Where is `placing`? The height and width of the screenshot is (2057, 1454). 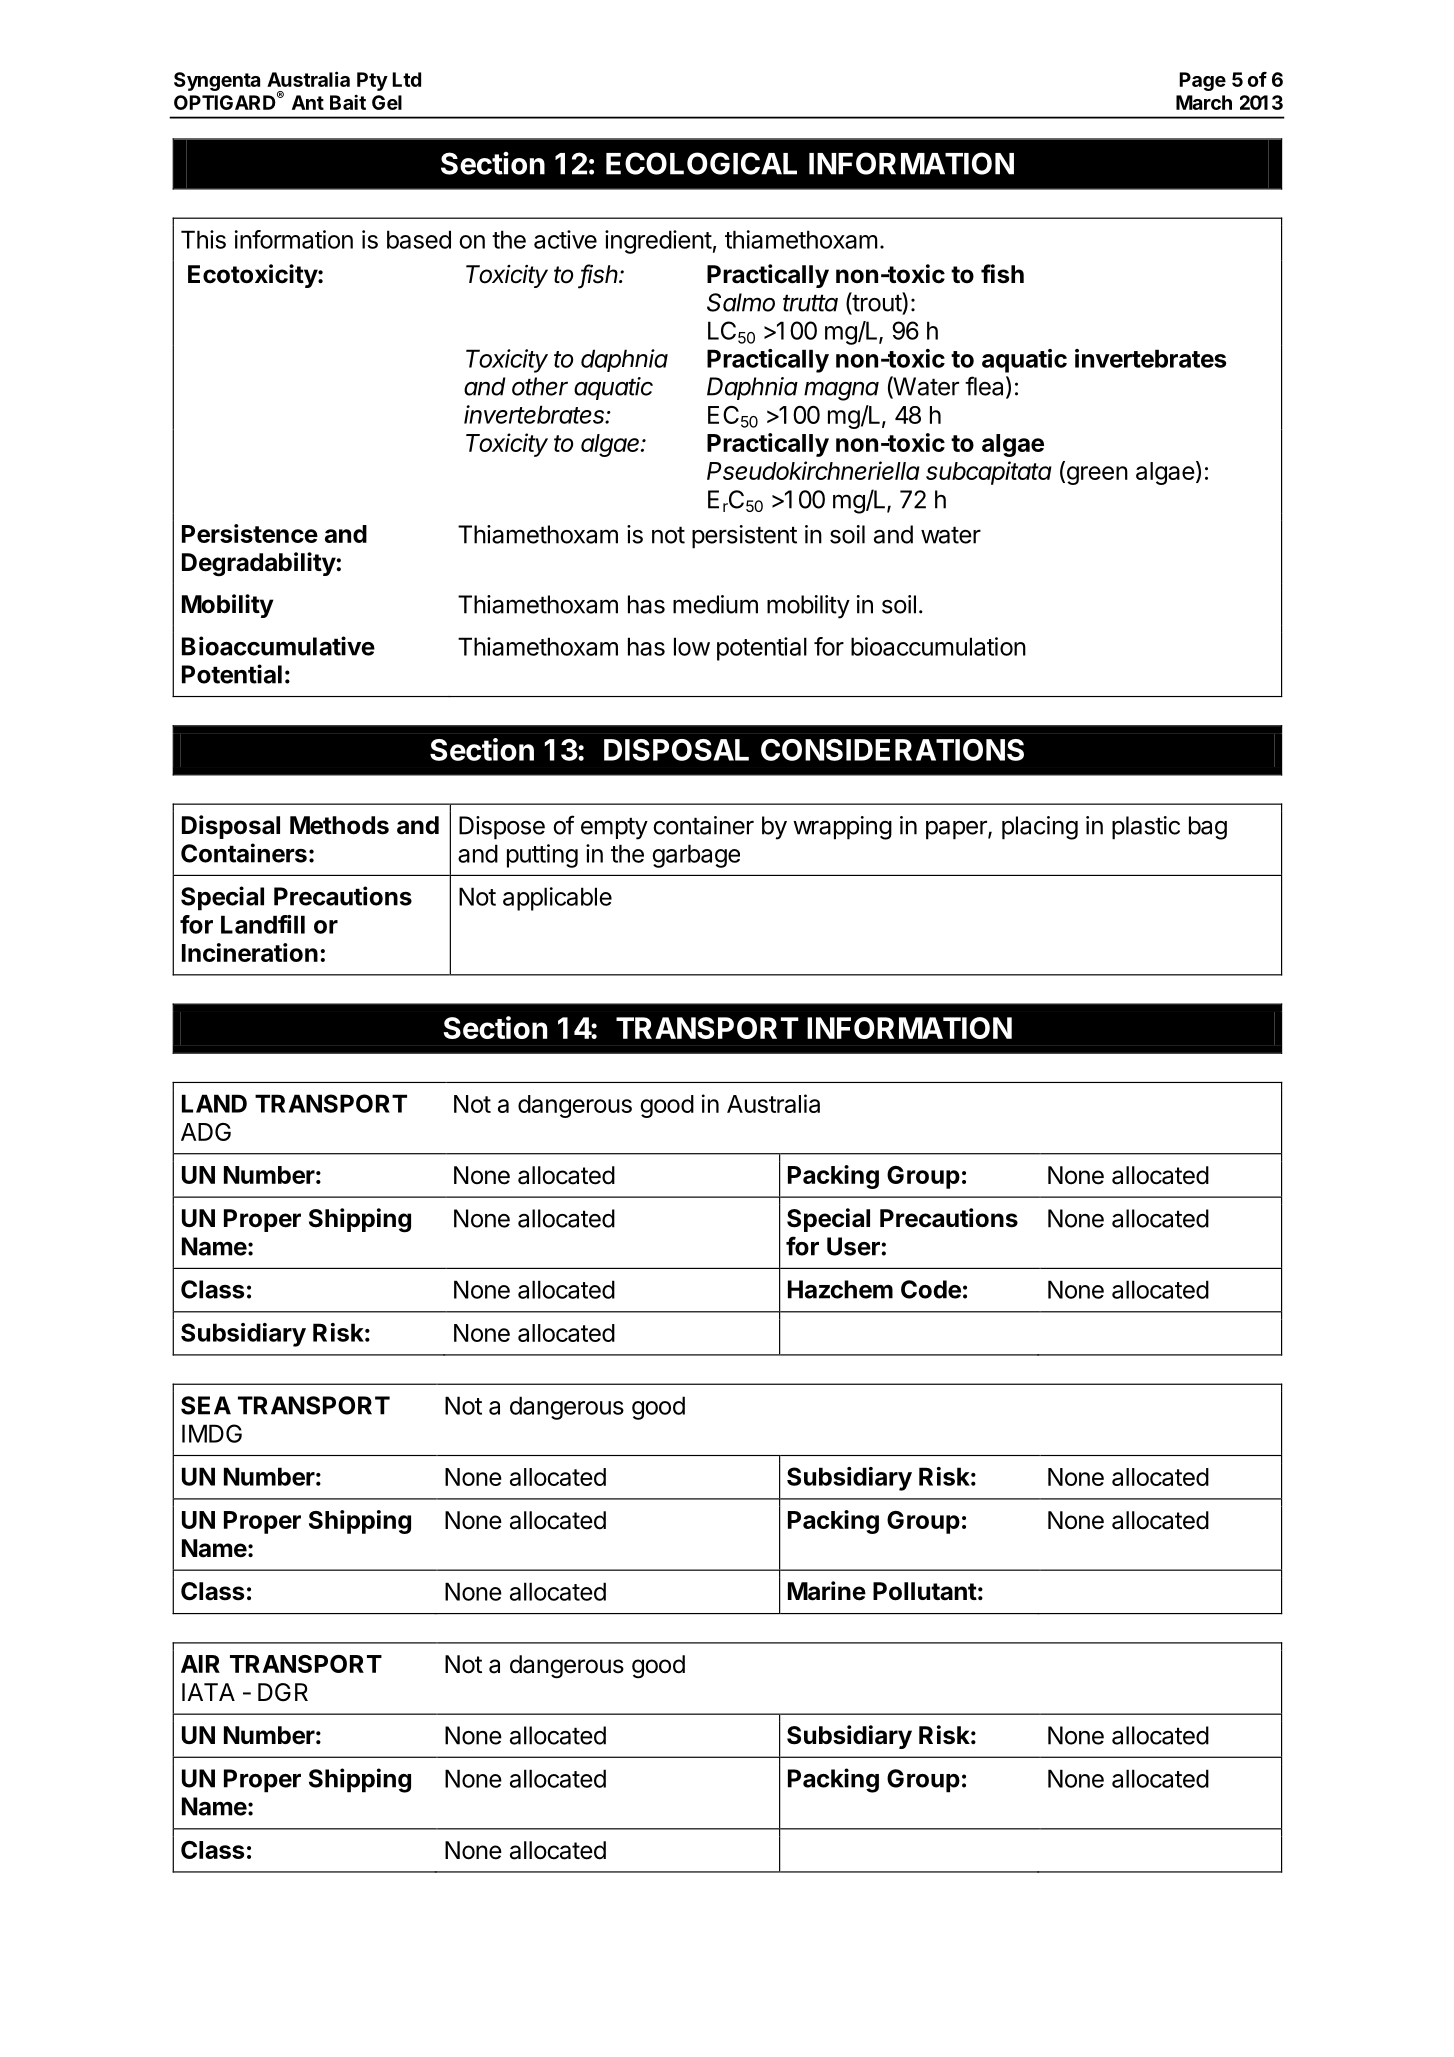 placing is located at coordinates (1040, 828).
